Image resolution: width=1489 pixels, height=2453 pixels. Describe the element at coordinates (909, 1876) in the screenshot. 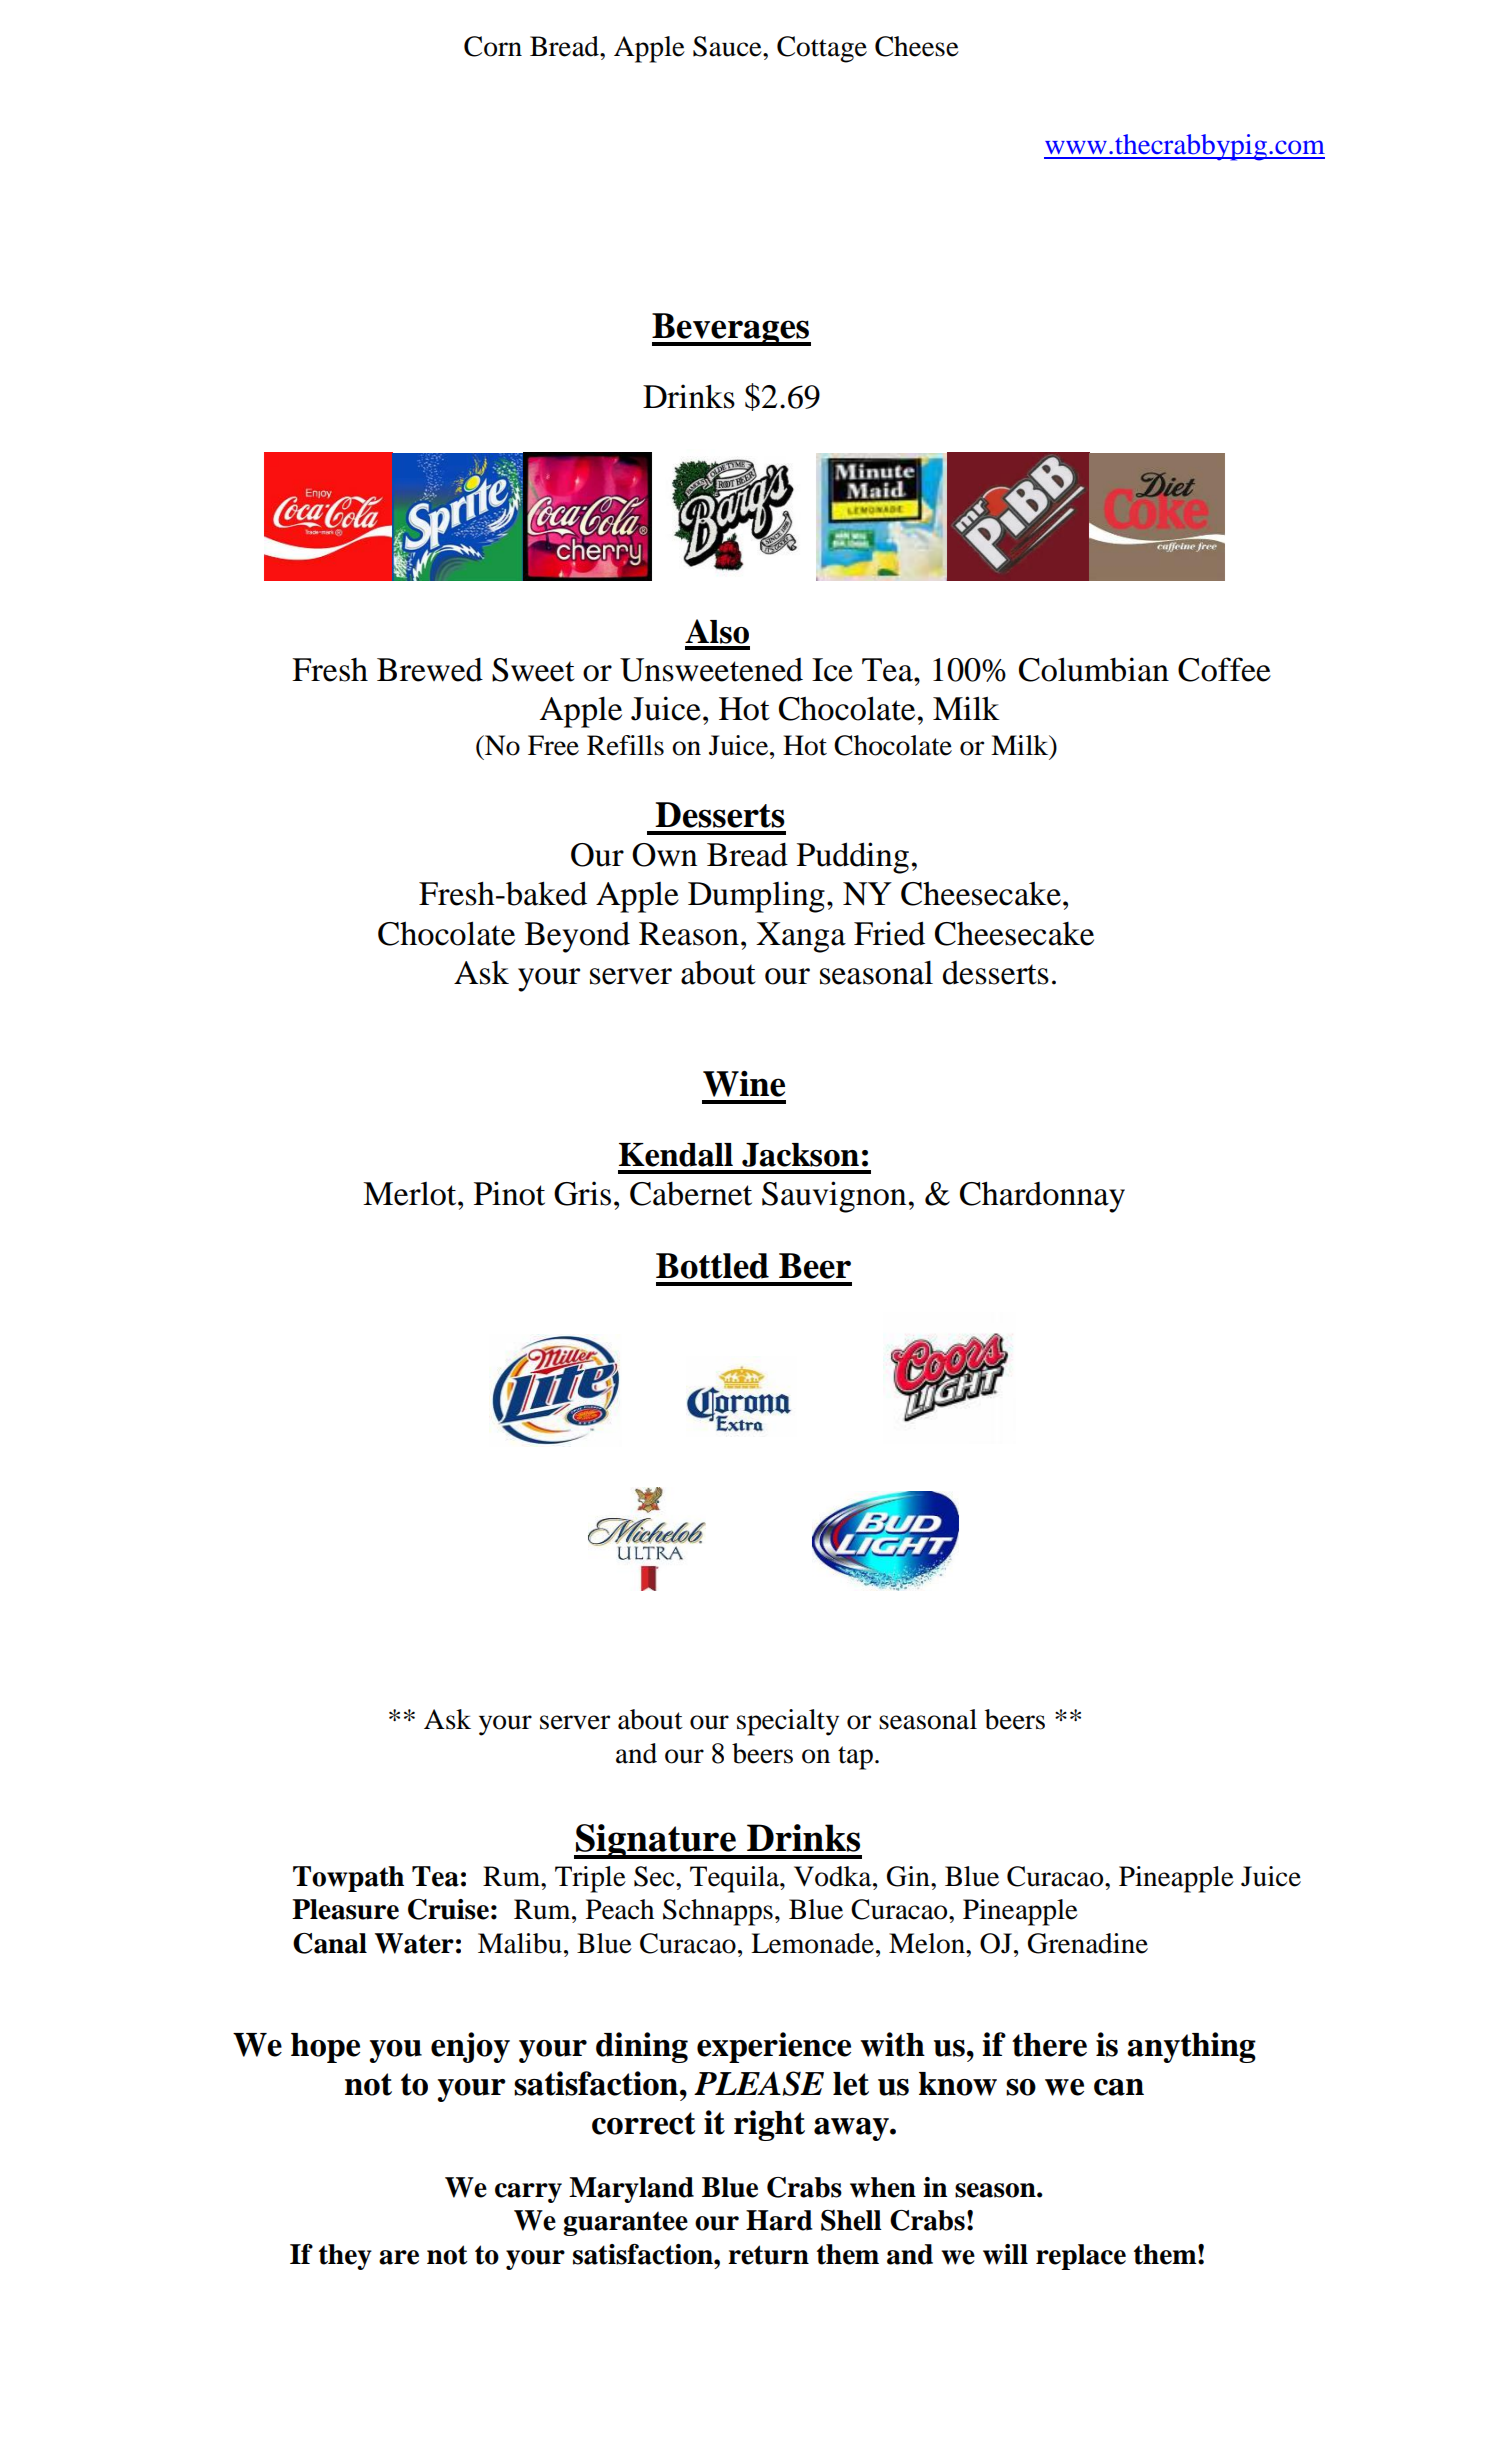

I see `Gin` at that location.
